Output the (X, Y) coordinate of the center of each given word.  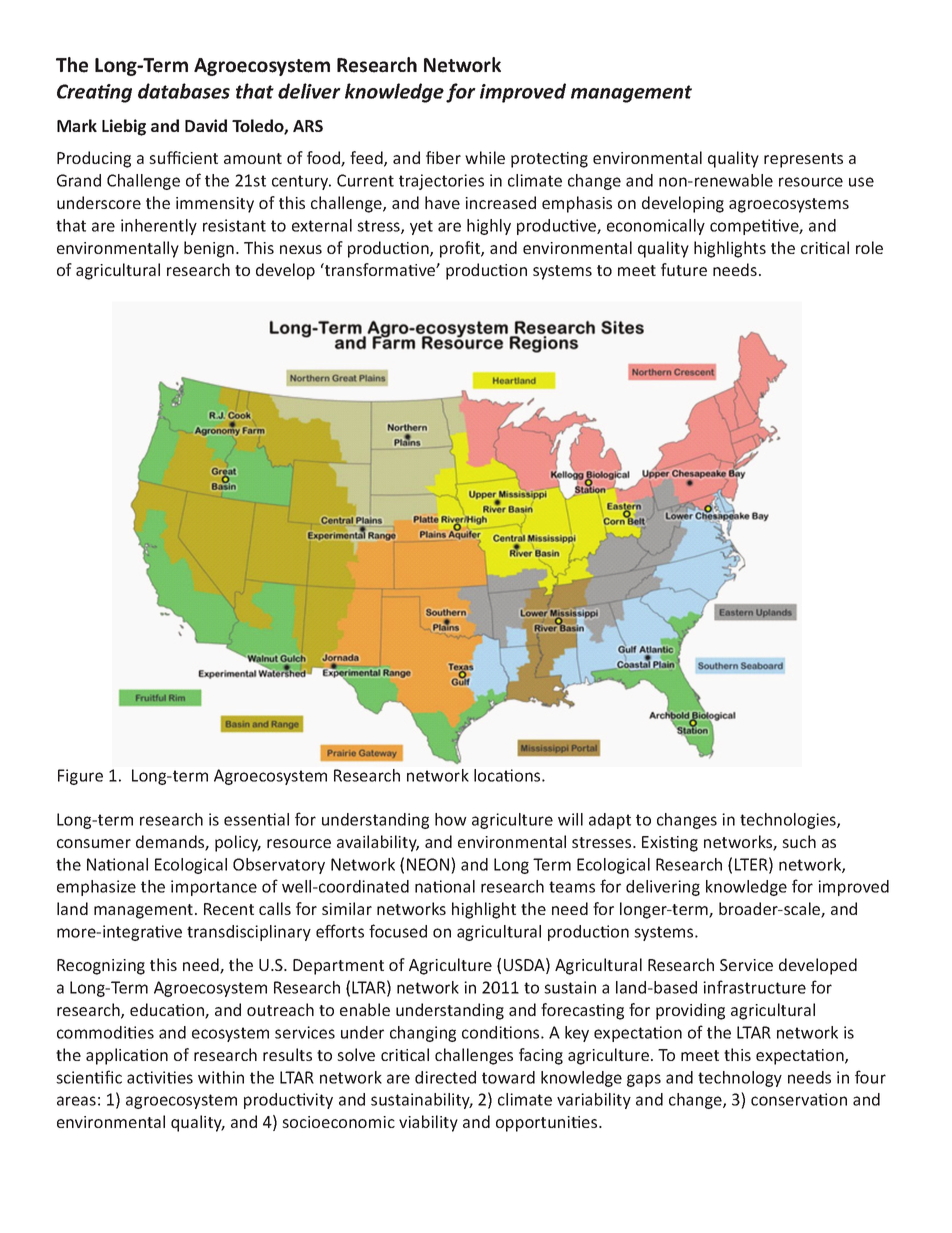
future (684, 269)
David (206, 125)
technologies (789, 821)
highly (489, 227)
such (799, 841)
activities (160, 1077)
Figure (80, 777)
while (485, 157)
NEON (429, 864)
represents (803, 160)
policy (238, 843)
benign (209, 249)
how (451, 819)
